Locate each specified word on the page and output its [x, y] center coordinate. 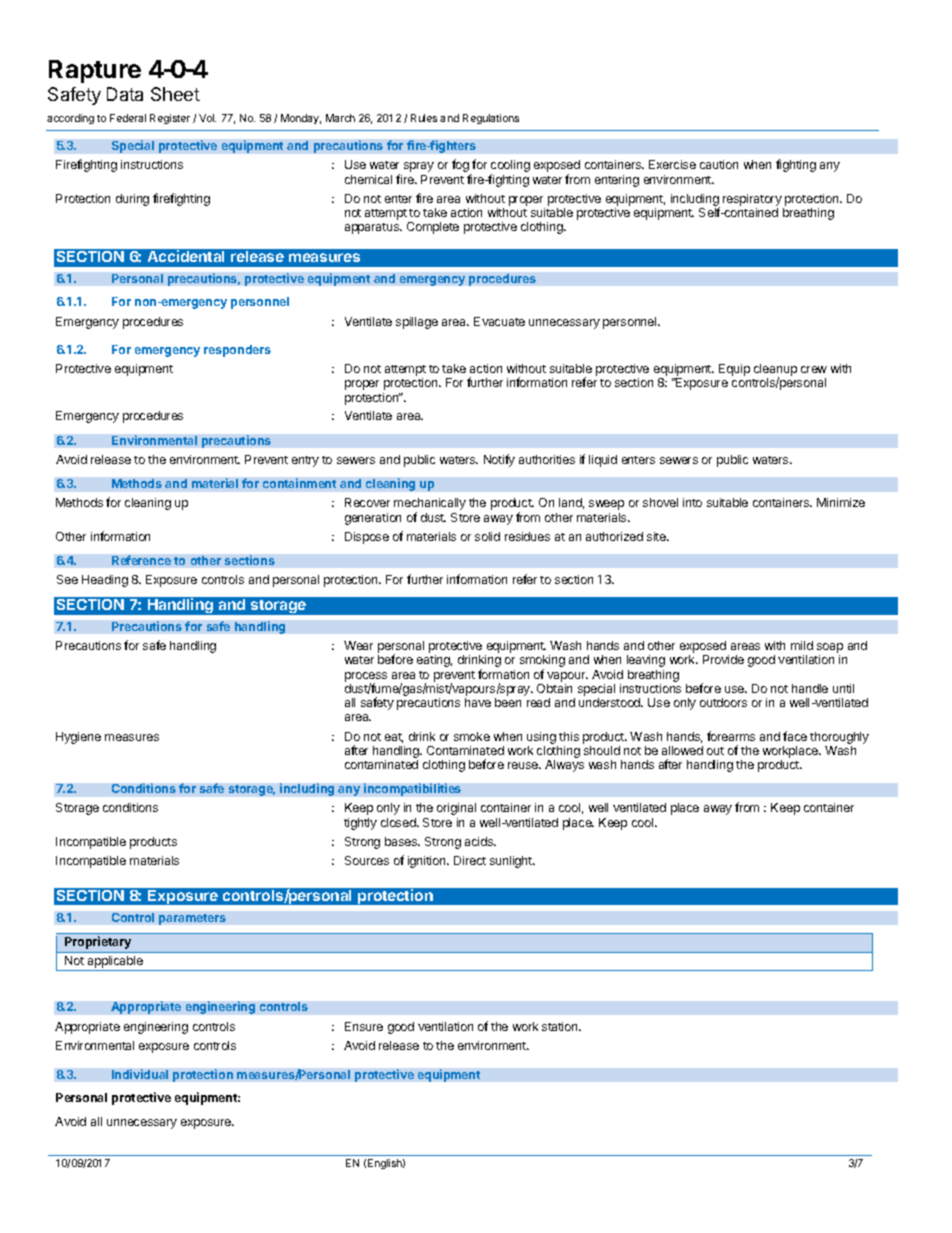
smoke [472, 736]
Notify [499, 460]
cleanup [775, 371]
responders [237, 351]
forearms [731, 736]
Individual [140, 1074]
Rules [424, 118]
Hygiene [78, 738]
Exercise [672, 164]
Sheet [175, 94]
